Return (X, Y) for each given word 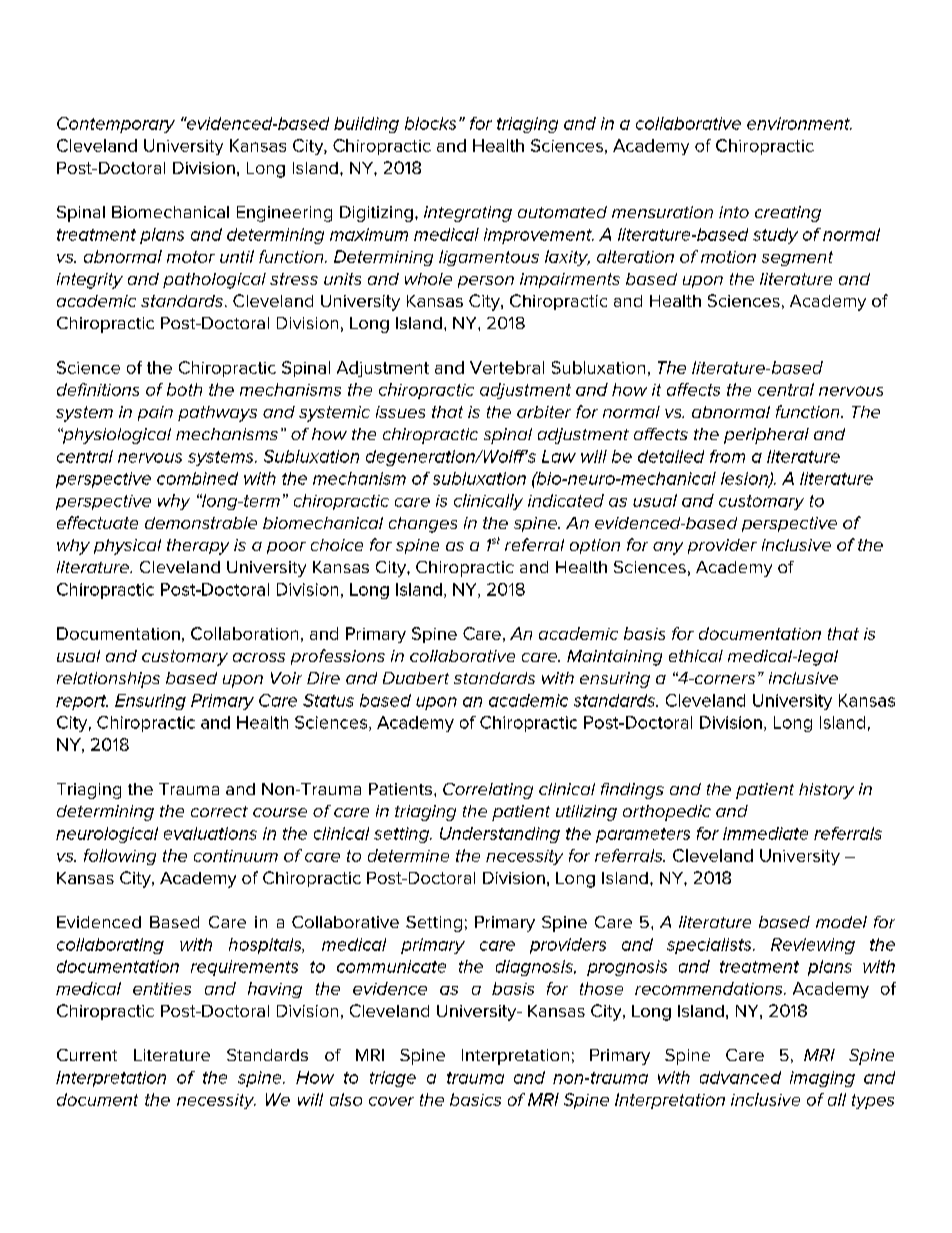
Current (87, 1055)
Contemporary (116, 125)
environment (799, 123)
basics (475, 1099)
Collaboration (244, 633)
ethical (696, 656)
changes (423, 525)
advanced (740, 1077)
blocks (430, 123)
